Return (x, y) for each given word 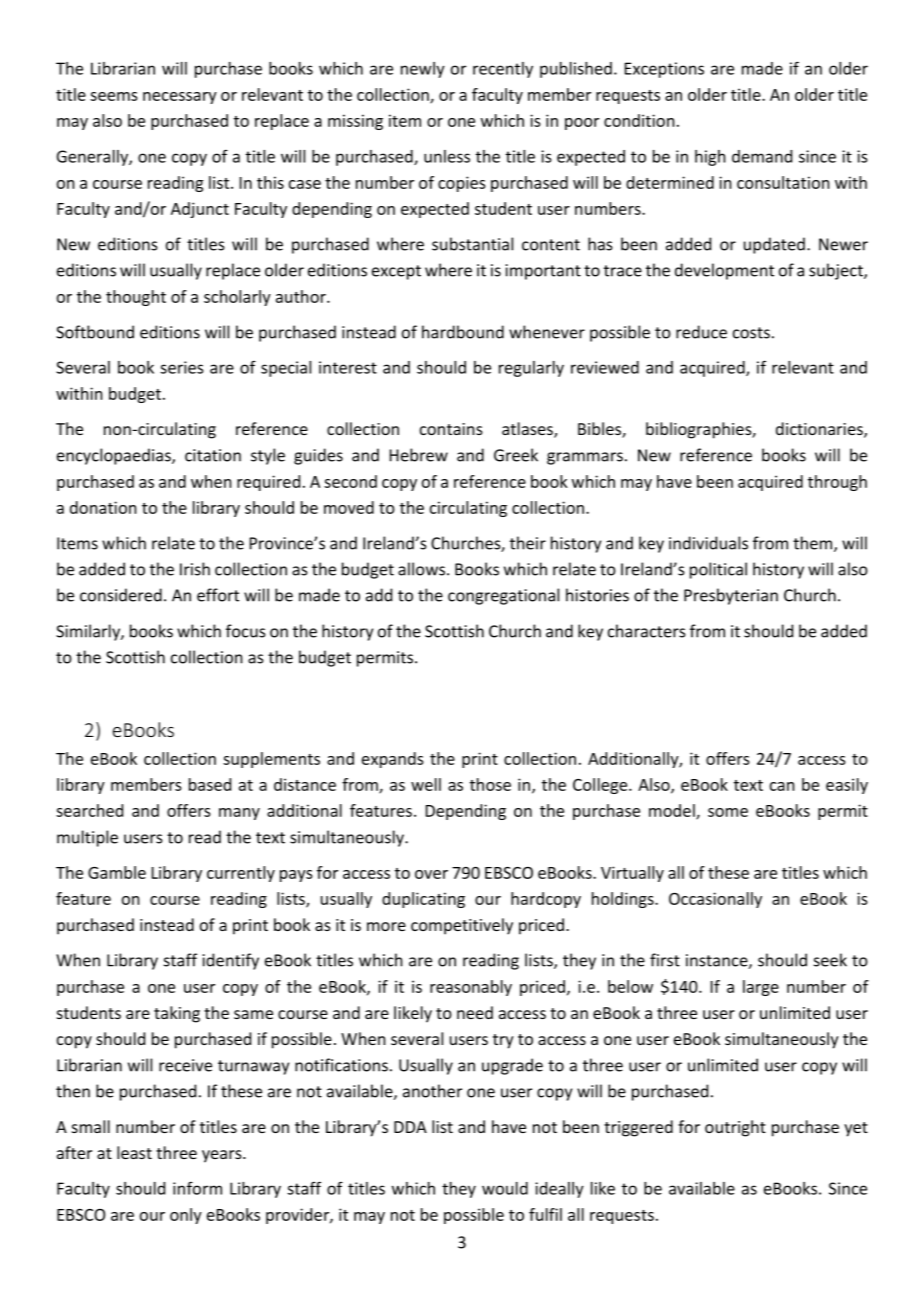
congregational (503, 596)
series (181, 367)
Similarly (89, 632)
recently (503, 70)
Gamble (117, 872)
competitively (462, 926)
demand (762, 156)
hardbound (463, 332)
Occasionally (715, 900)
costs (751, 333)
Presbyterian (731, 596)
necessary (180, 98)
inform (197, 1188)
